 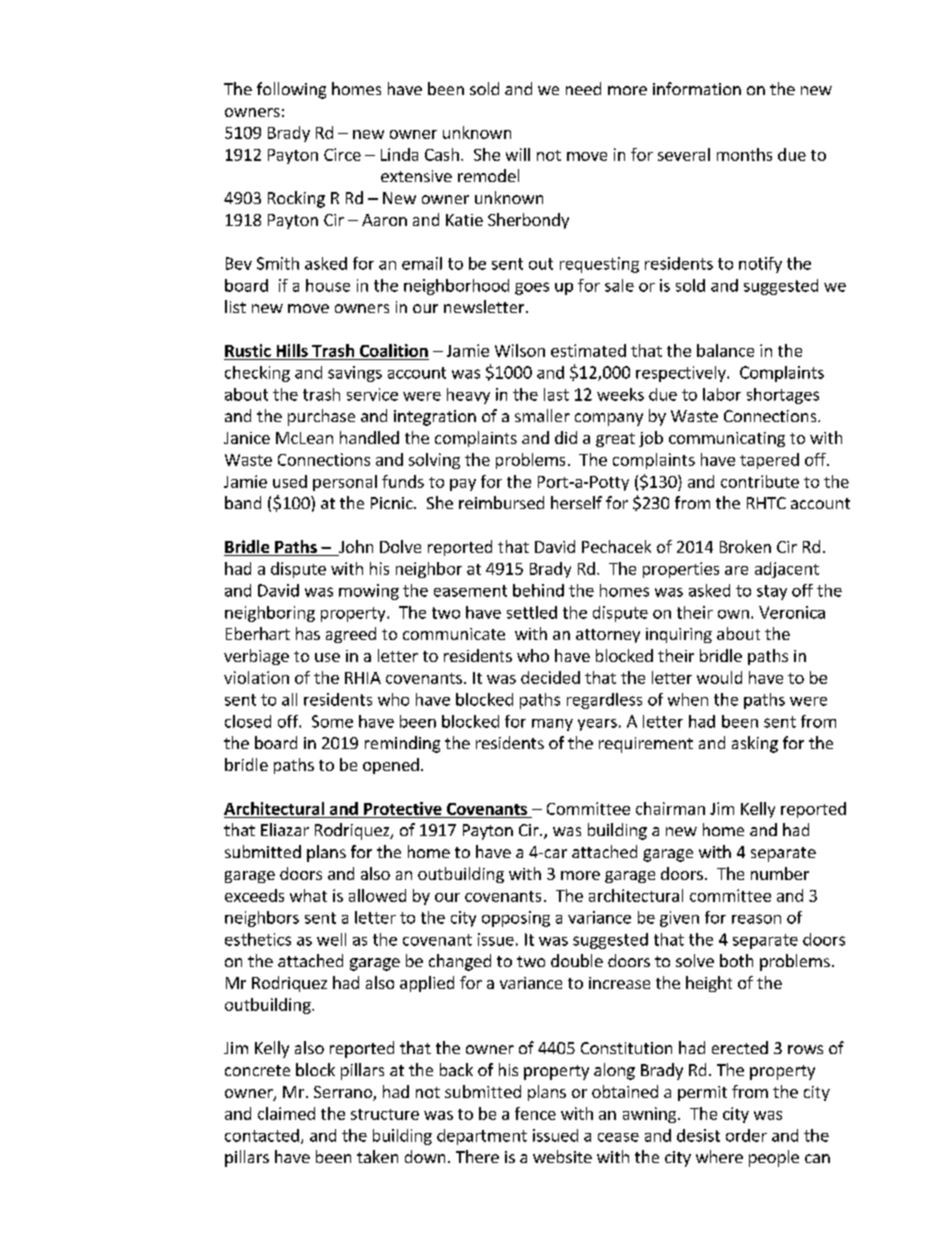 I want to click on months, so click(x=744, y=154).
